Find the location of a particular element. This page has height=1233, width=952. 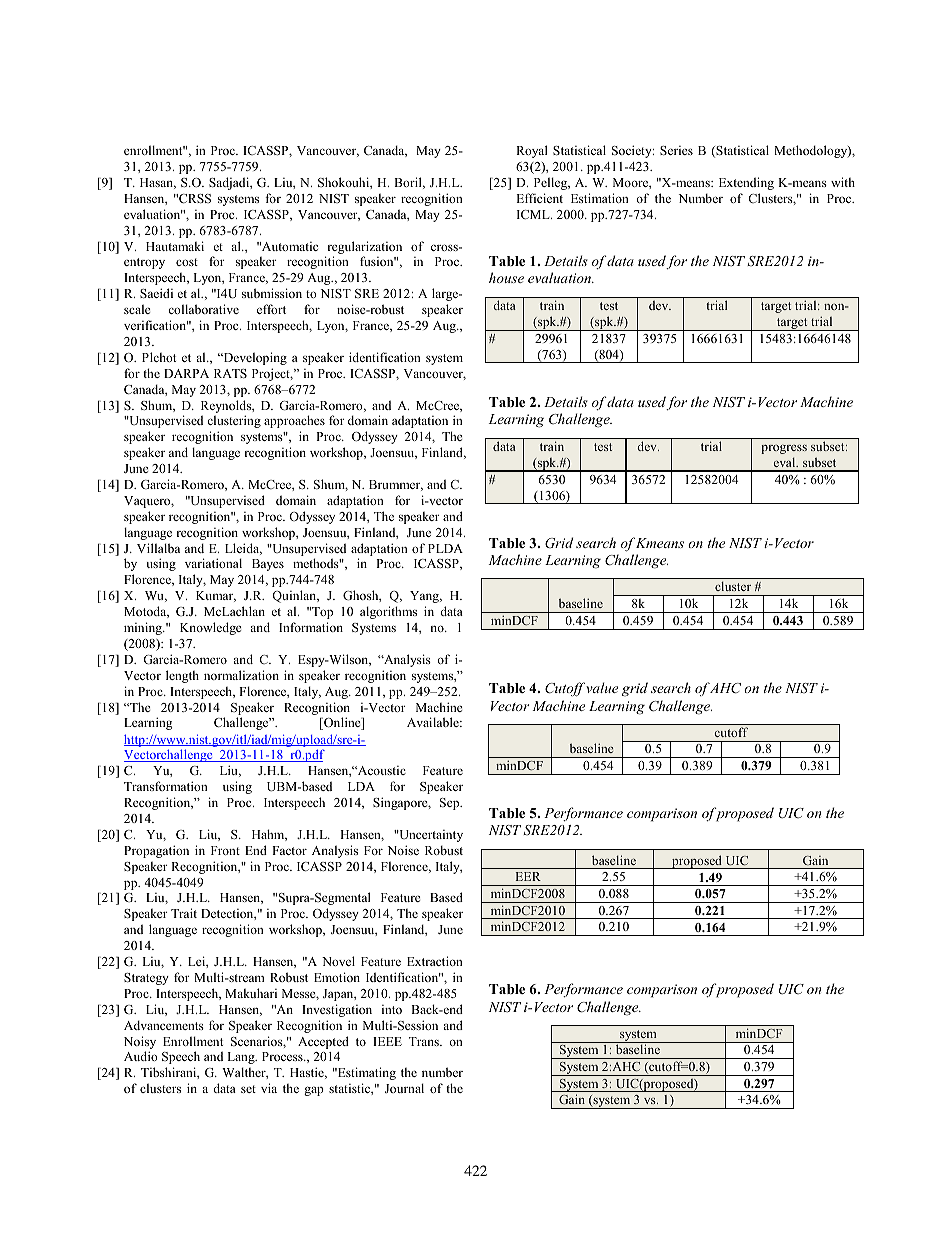

algorithms is located at coordinates (388, 612).
